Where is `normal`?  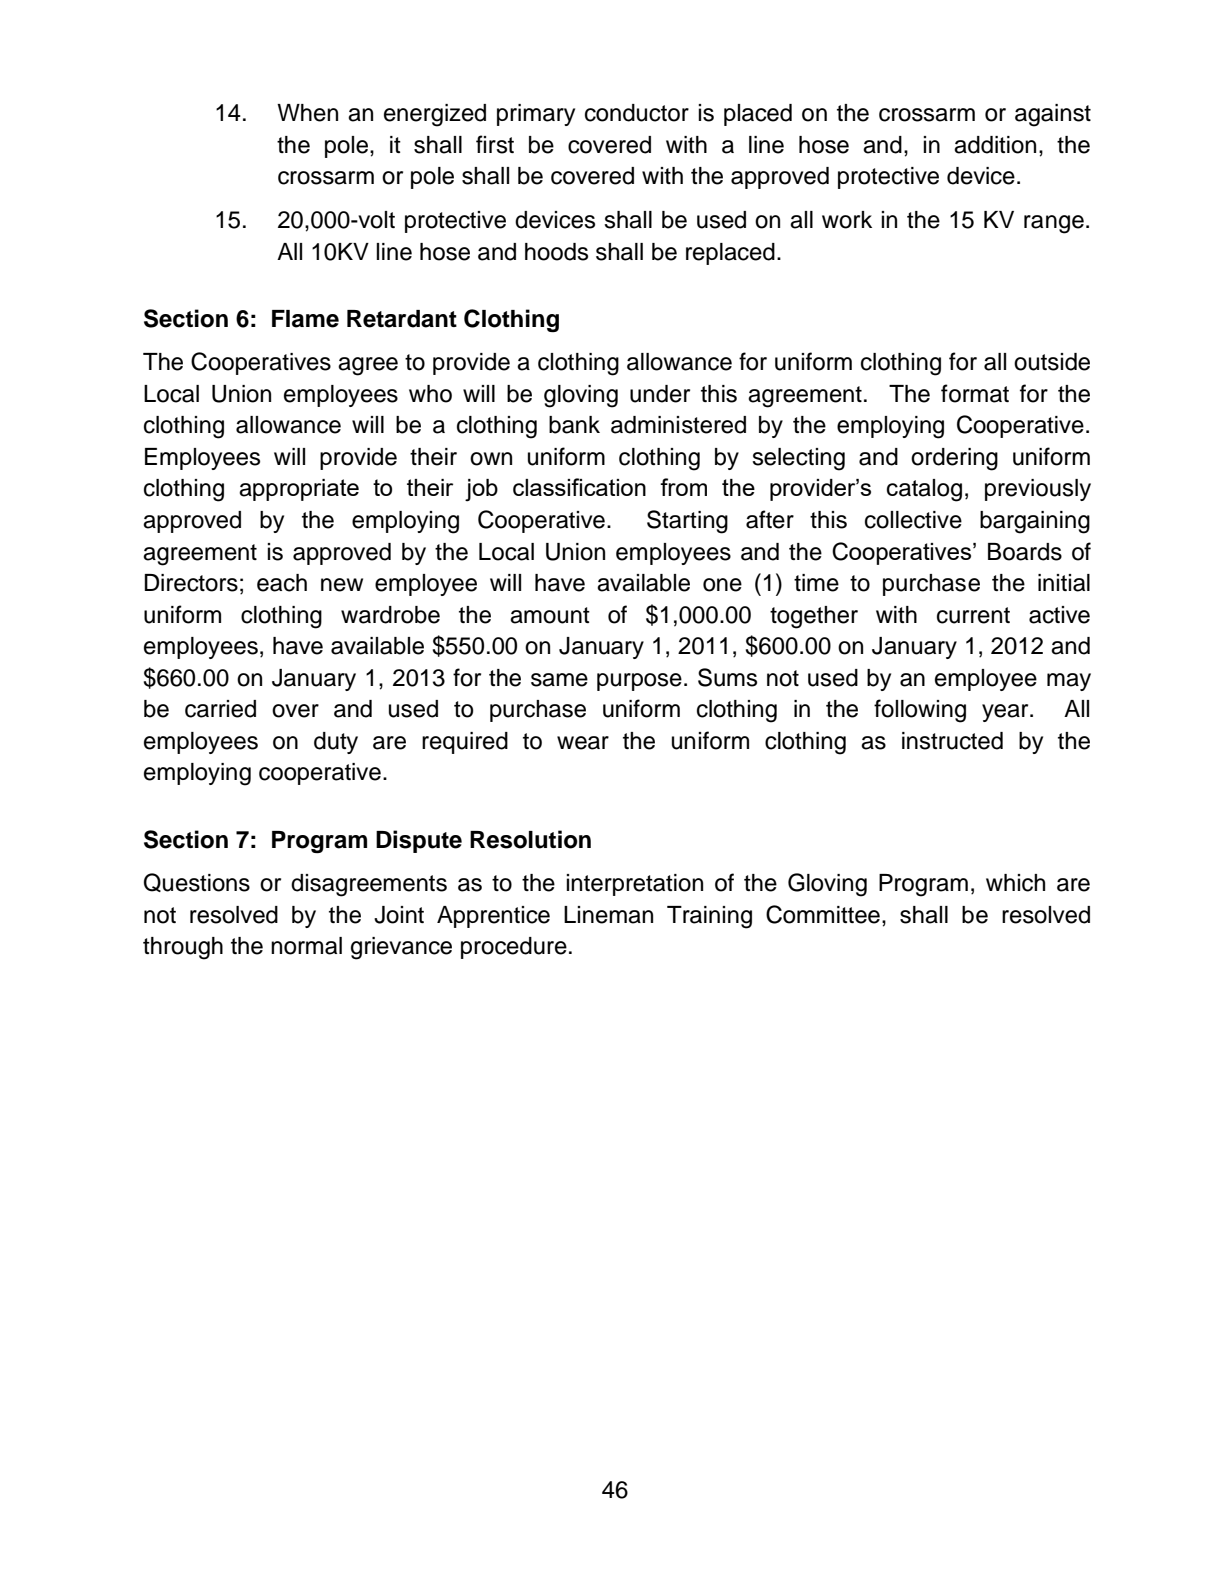 normal is located at coordinates (306, 946).
